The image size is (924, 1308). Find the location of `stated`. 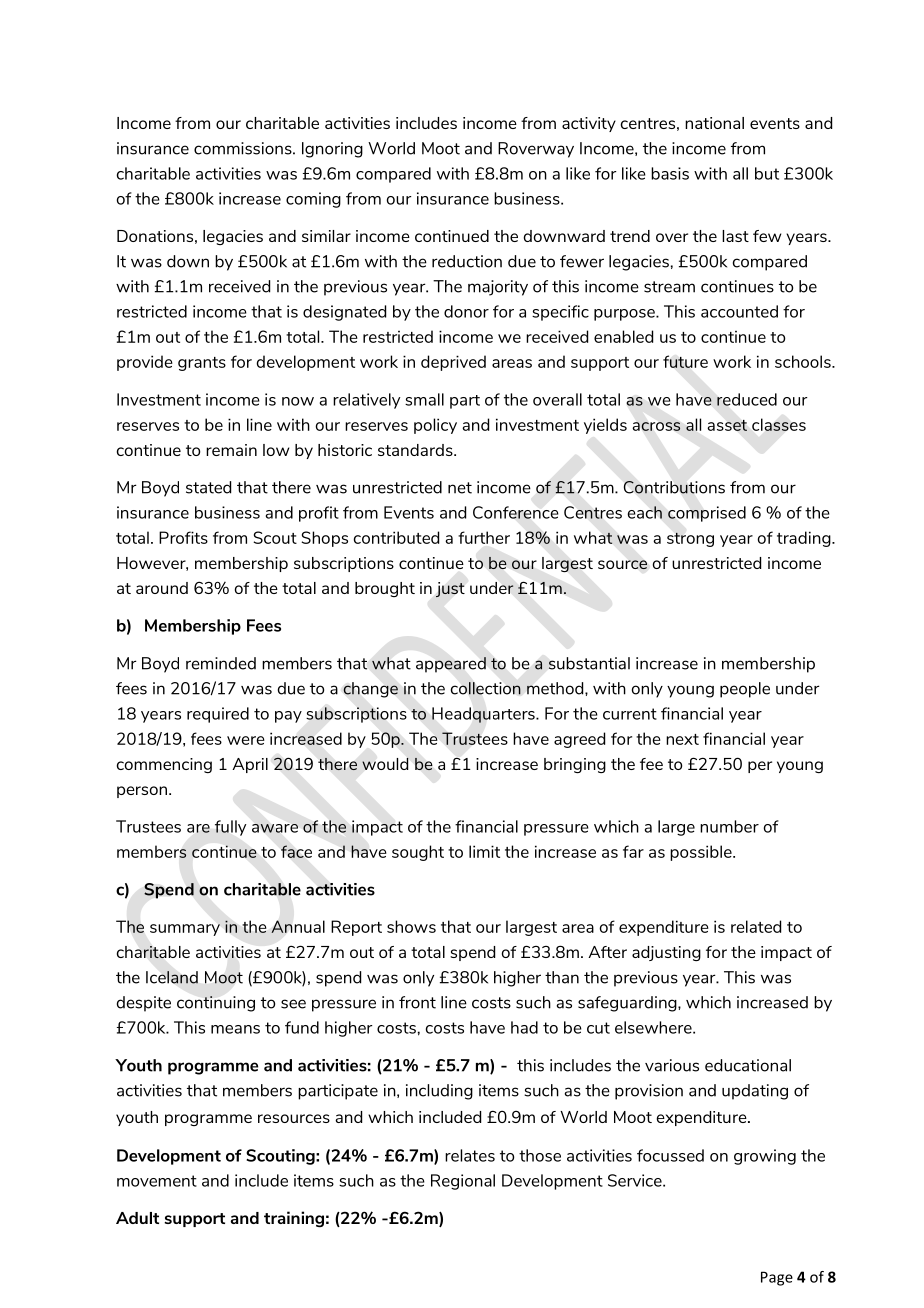

stated is located at coordinates (208, 487).
